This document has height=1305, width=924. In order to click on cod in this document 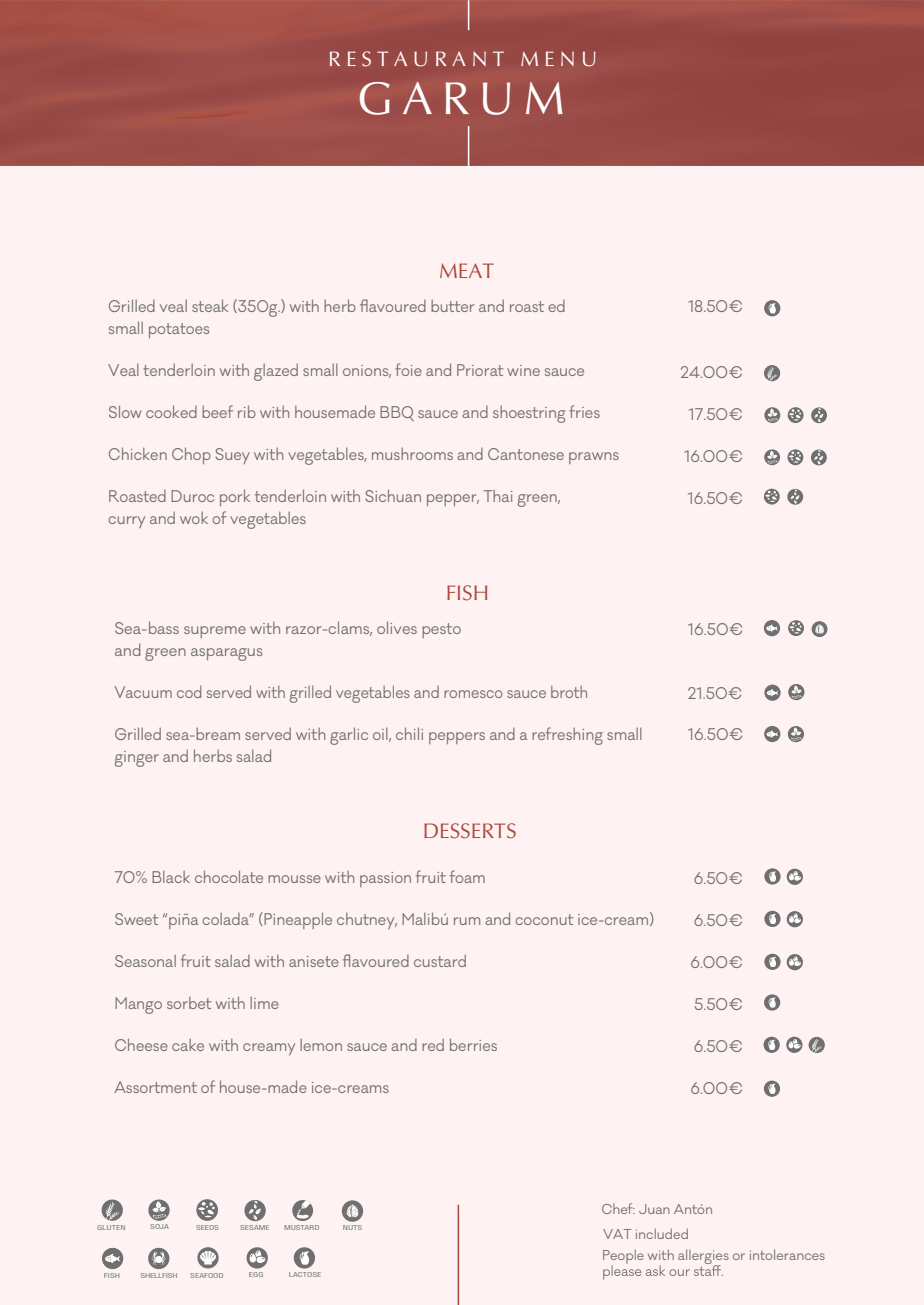, I will do `click(189, 692)`.
